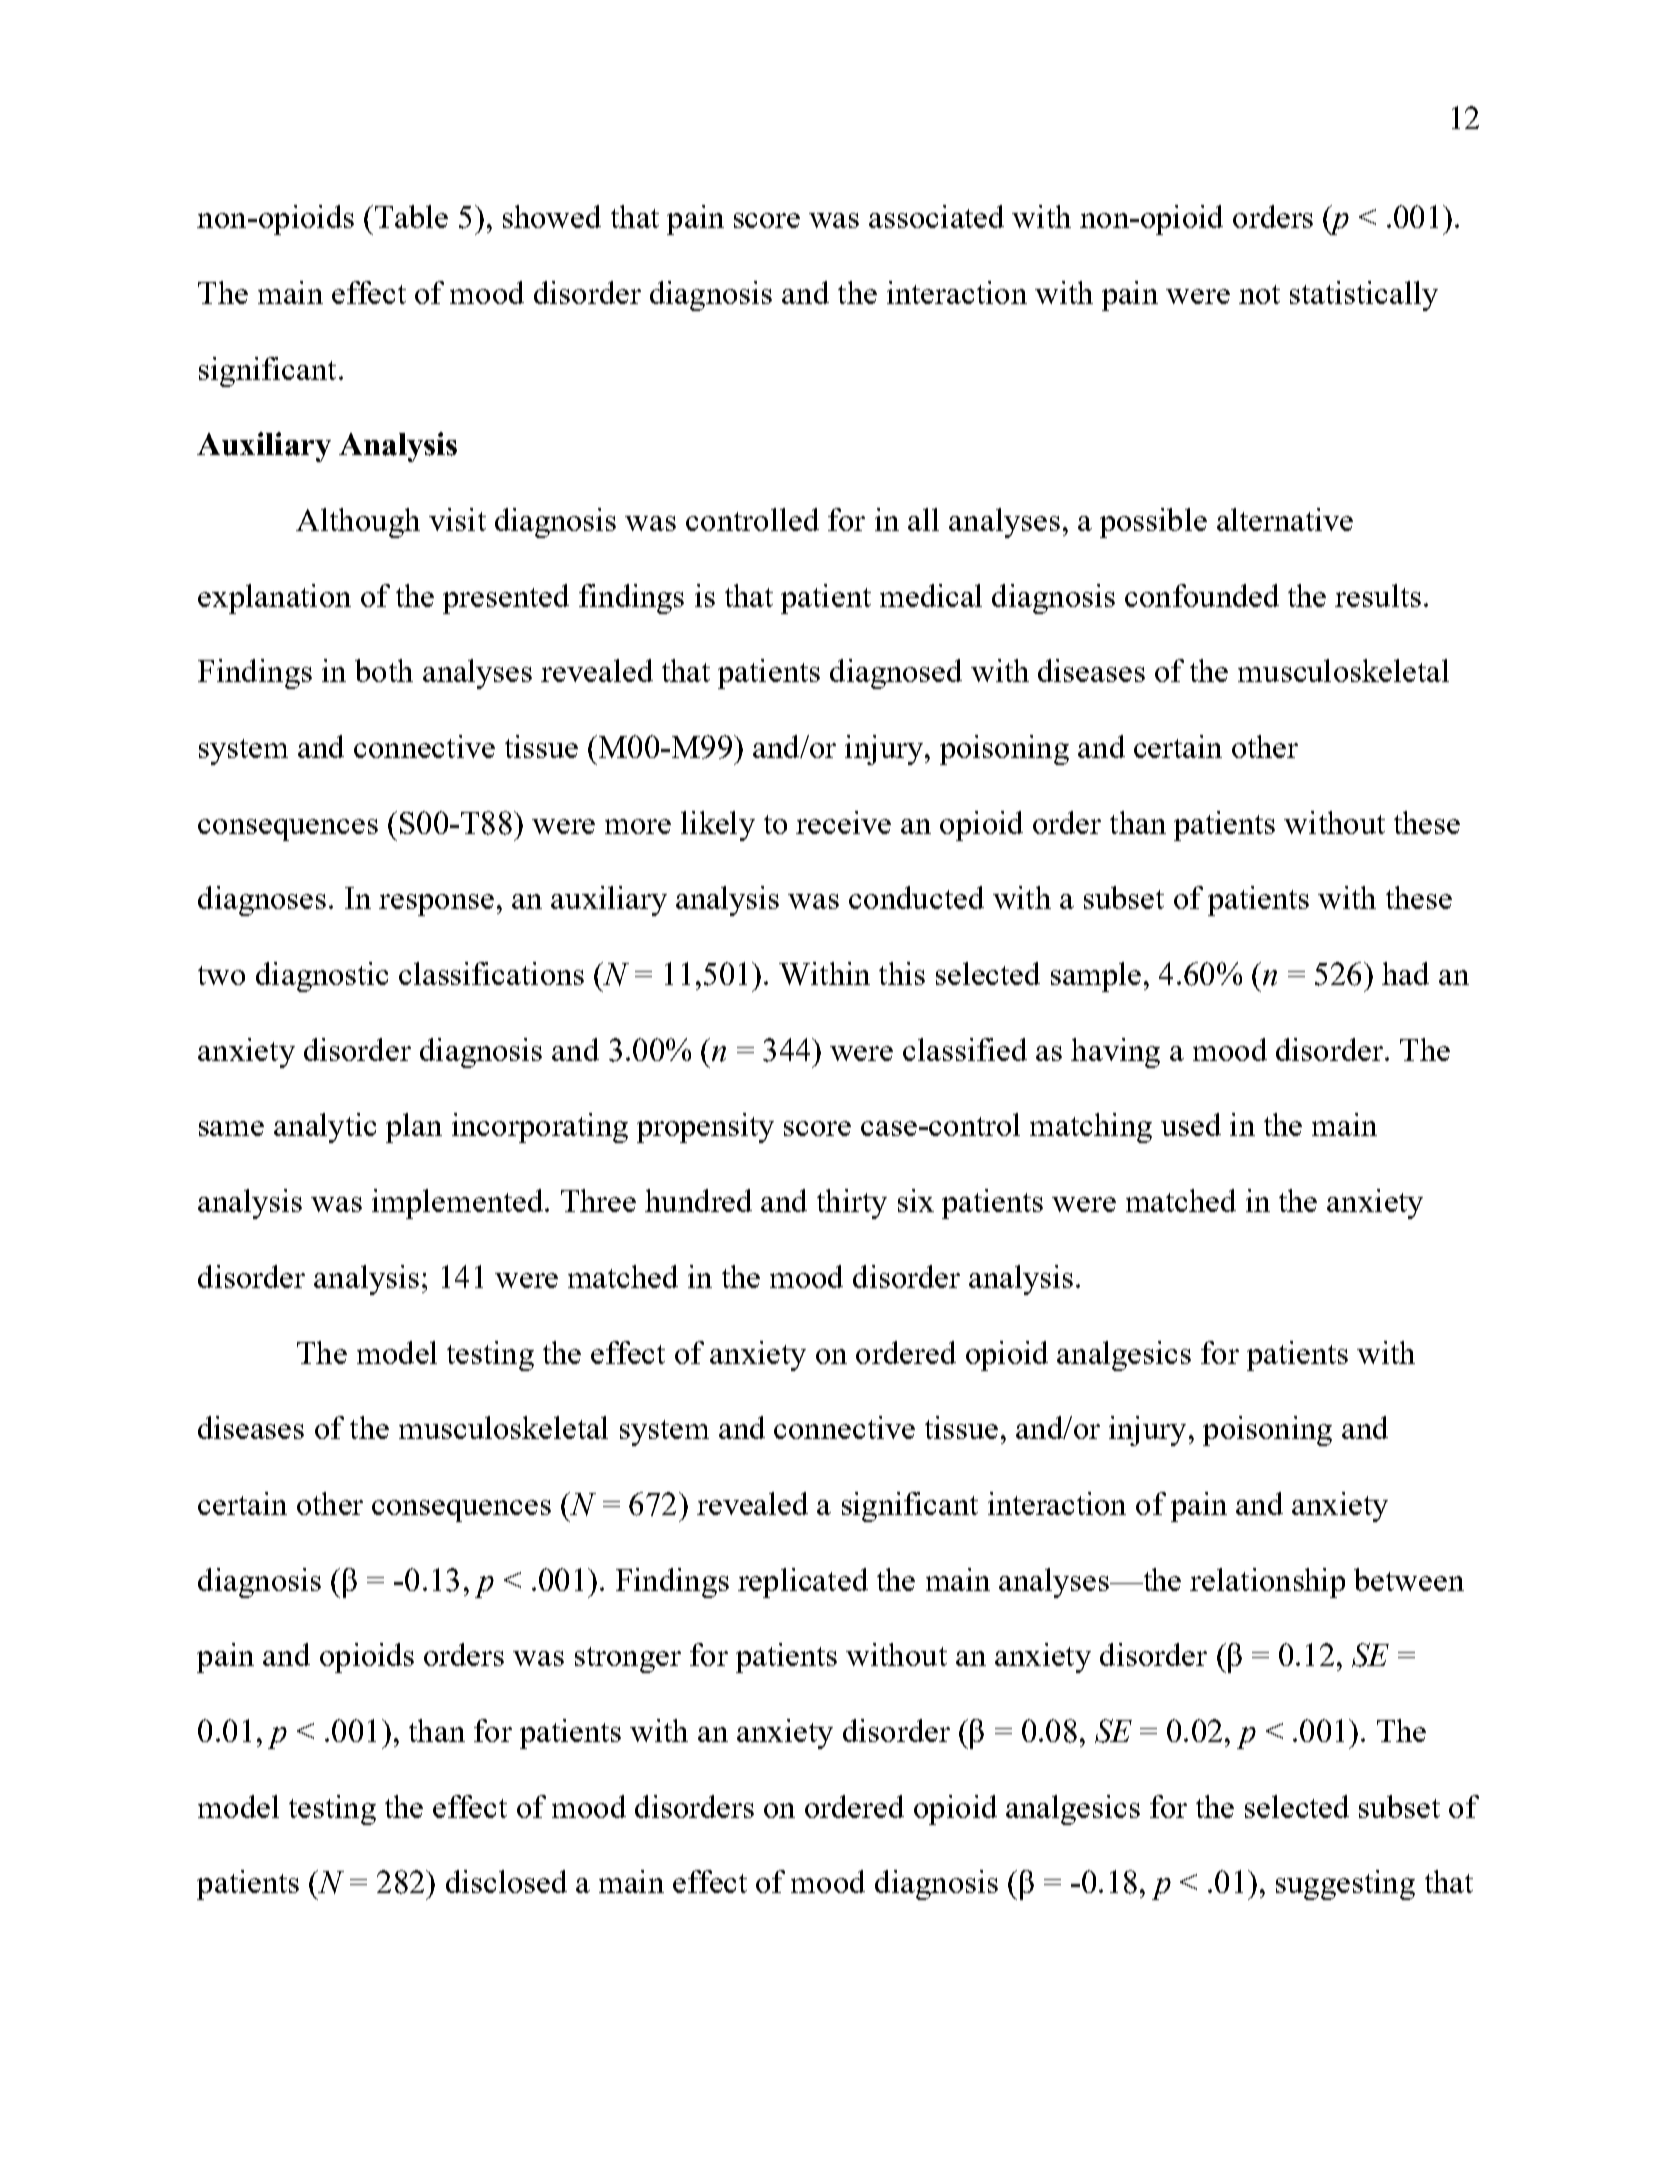 The width and height of the screenshot is (1678, 2172). Describe the element at coordinates (1191, 1124) in the screenshot. I see `used` at that location.
